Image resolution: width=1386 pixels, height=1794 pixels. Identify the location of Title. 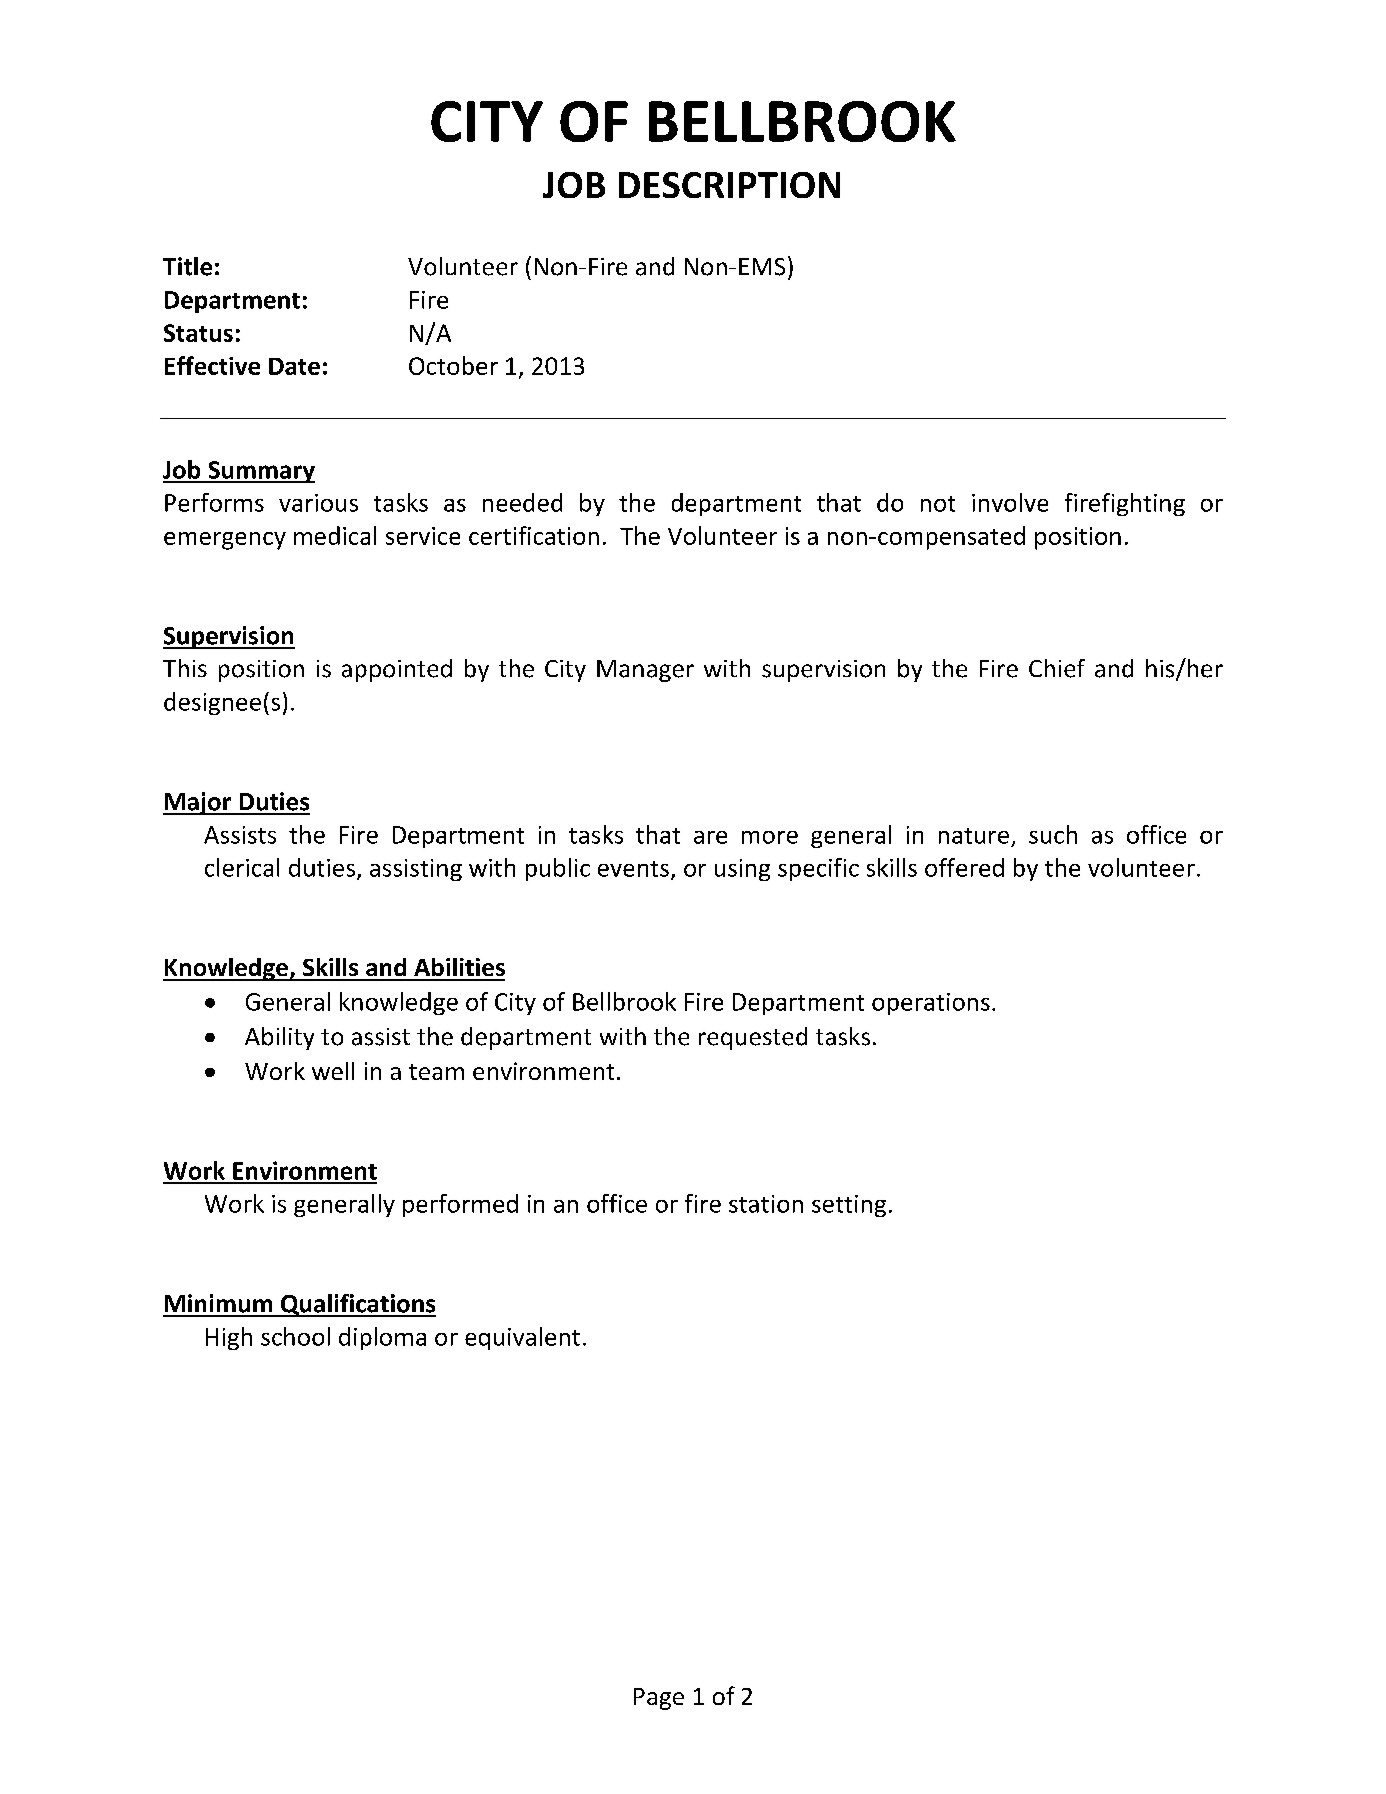
(187, 266).
